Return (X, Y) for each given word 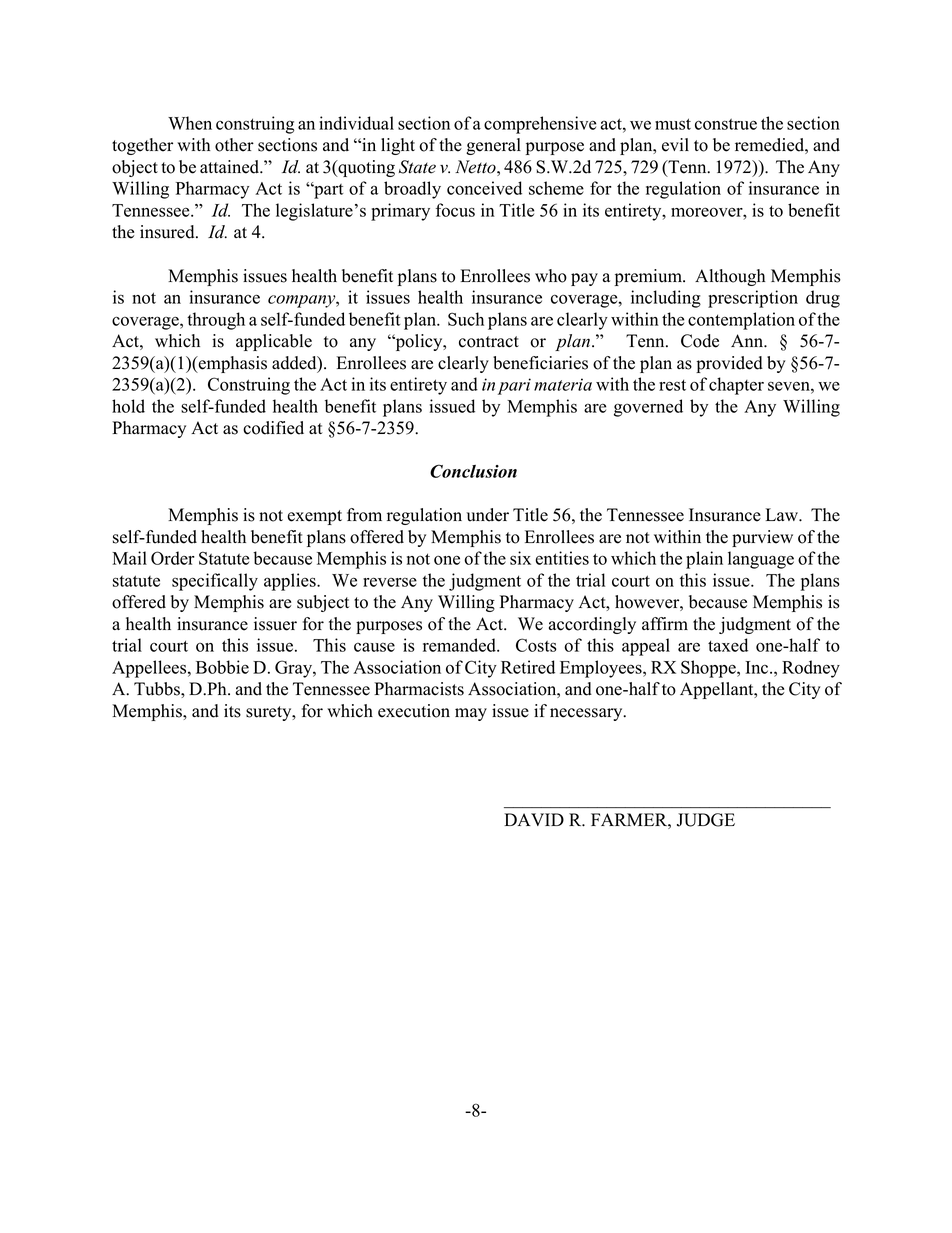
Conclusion (473, 471)
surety (270, 713)
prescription (753, 299)
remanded (460, 645)
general (493, 146)
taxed (728, 645)
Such (466, 319)
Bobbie (222, 667)
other (234, 145)
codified (273, 428)
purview (762, 538)
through (216, 321)
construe (726, 124)
